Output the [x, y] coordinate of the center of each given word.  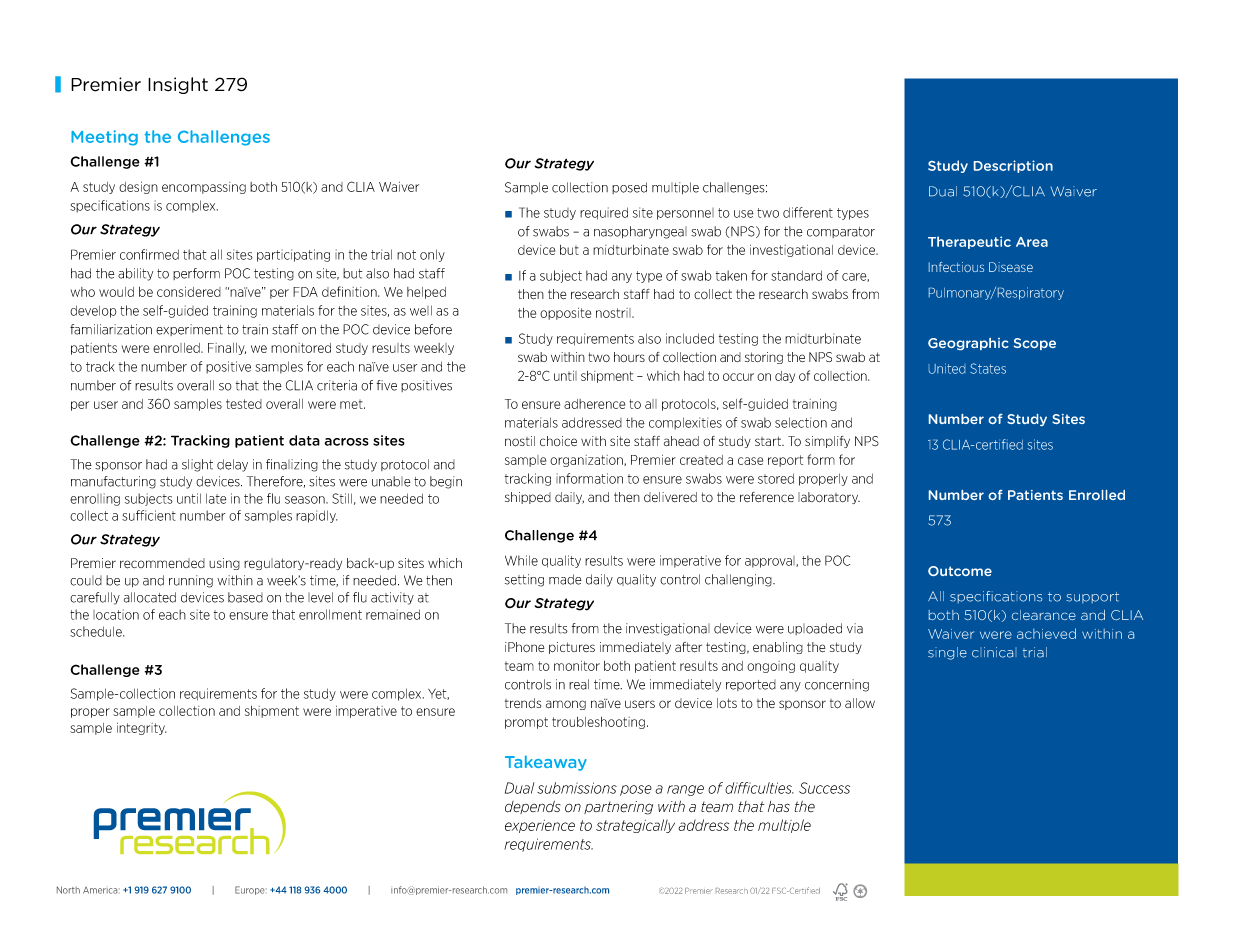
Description [1013, 166]
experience [540, 826]
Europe [251, 890]
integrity [141, 729]
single [947, 653]
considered [189, 292]
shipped [528, 498]
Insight [178, 85]
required [604, 213]
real [579, 684]
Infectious [956, 267]
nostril [614, 313]
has [779, 806]
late [216, 498]
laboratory [829, 498]
